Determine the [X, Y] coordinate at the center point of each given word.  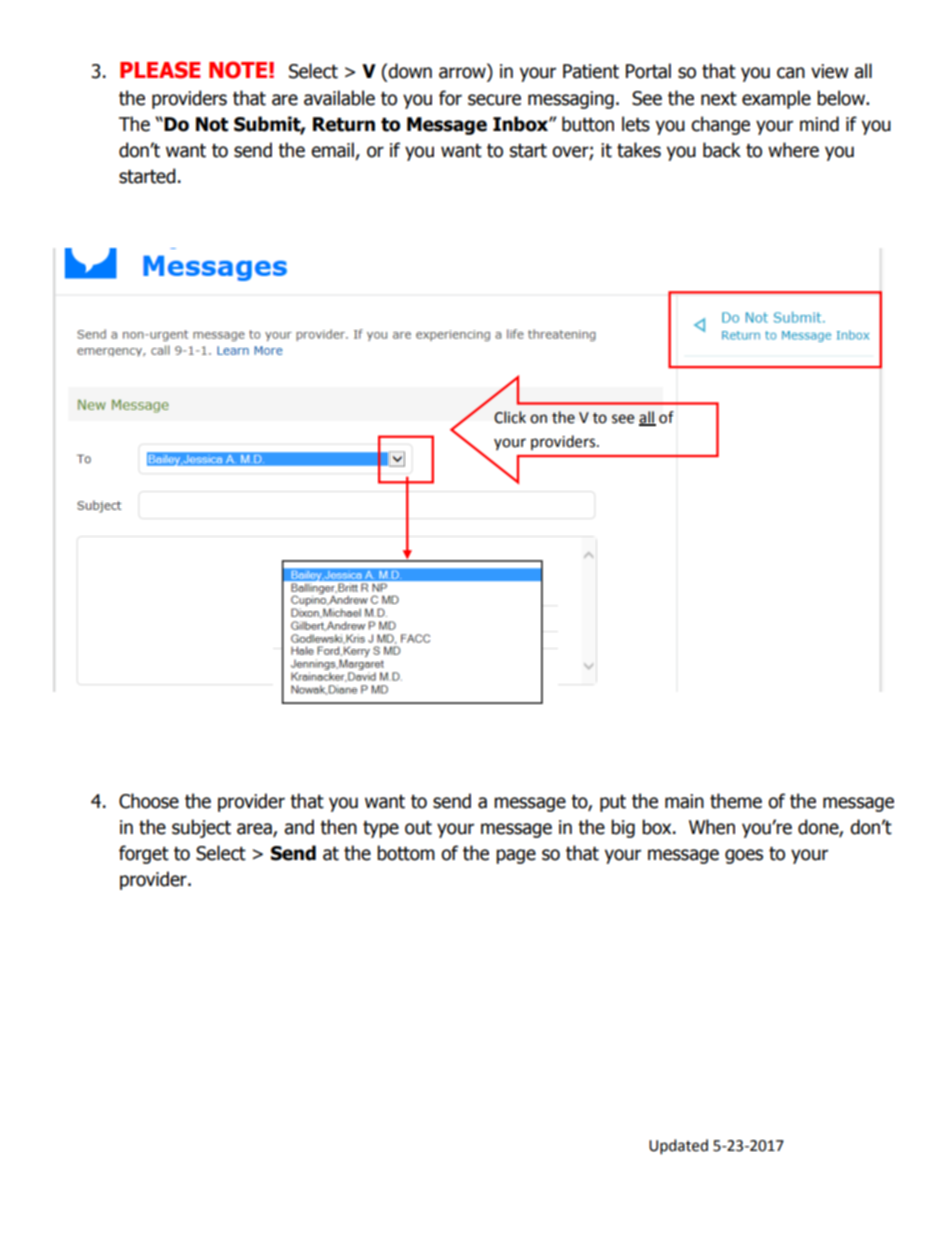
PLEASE [160, 70]
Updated [678, 1147]
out [418, 828]
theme [736, 801]
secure [494, 100]
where [793, 150]
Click [510, 417]
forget [144, 854]
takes [639, 150]
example [776, 99]
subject [201, 828]
